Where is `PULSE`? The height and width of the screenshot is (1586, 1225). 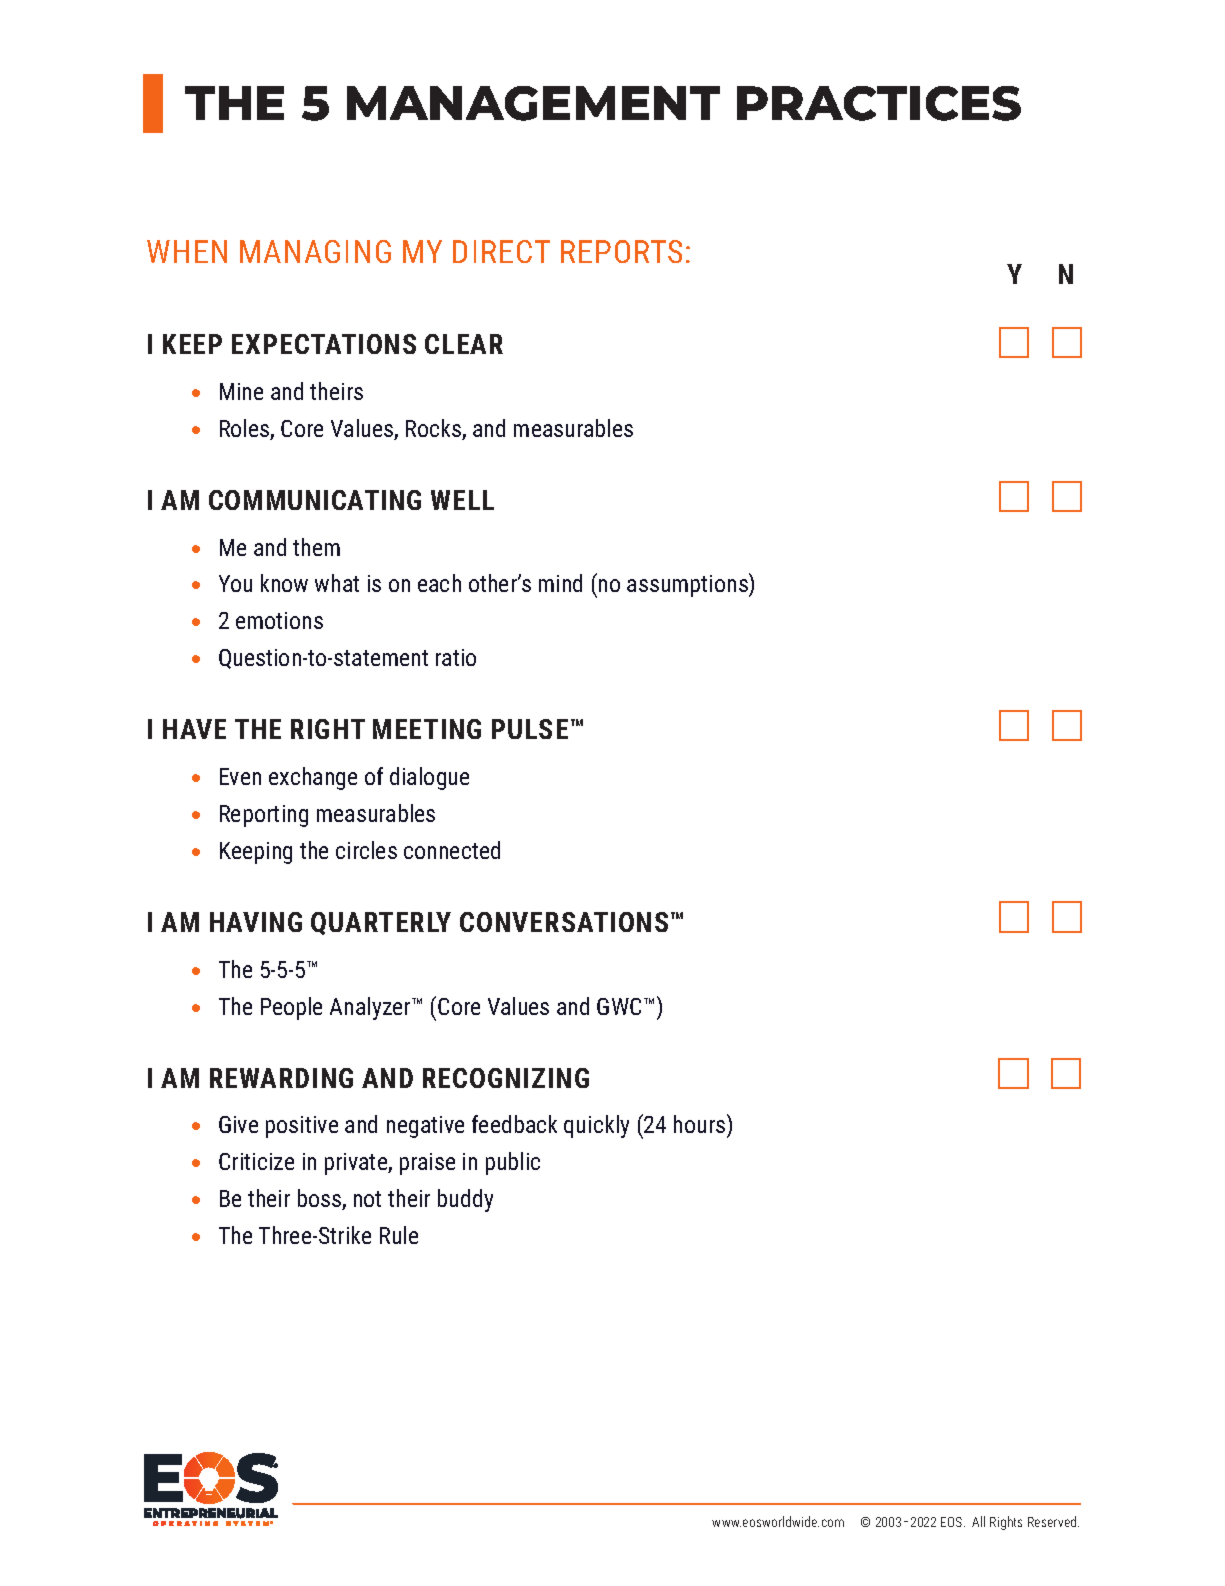 PULSE is located at coordinates (530, 729).
